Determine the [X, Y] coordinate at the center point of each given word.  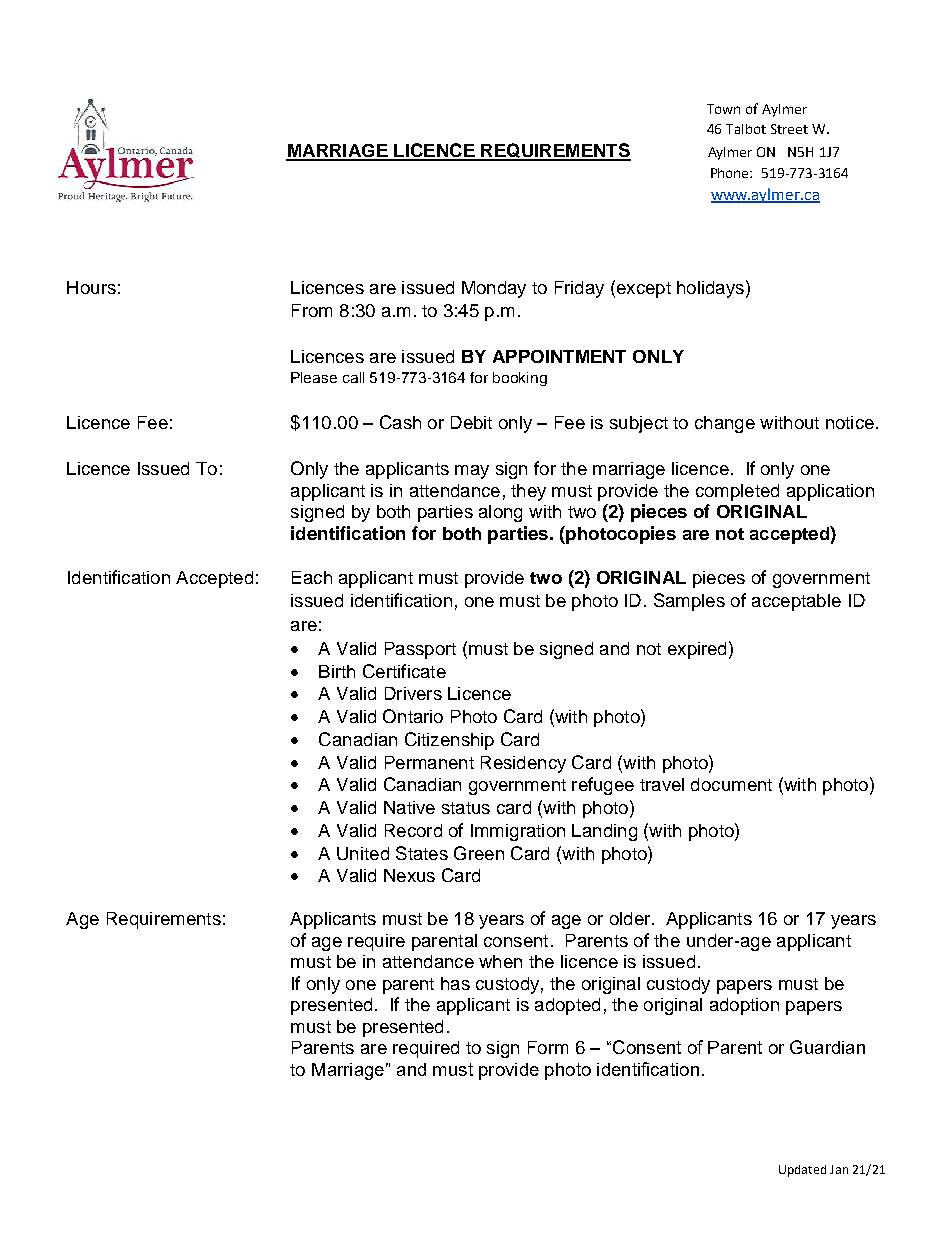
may [472, 472]
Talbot [746, 129]
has [455, 983]
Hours [91, 287]
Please [314, 377]
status [466, 808]
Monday [494, 289]
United [363, 853]
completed [737, 492]
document [731, 784]
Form [548, 1047]
